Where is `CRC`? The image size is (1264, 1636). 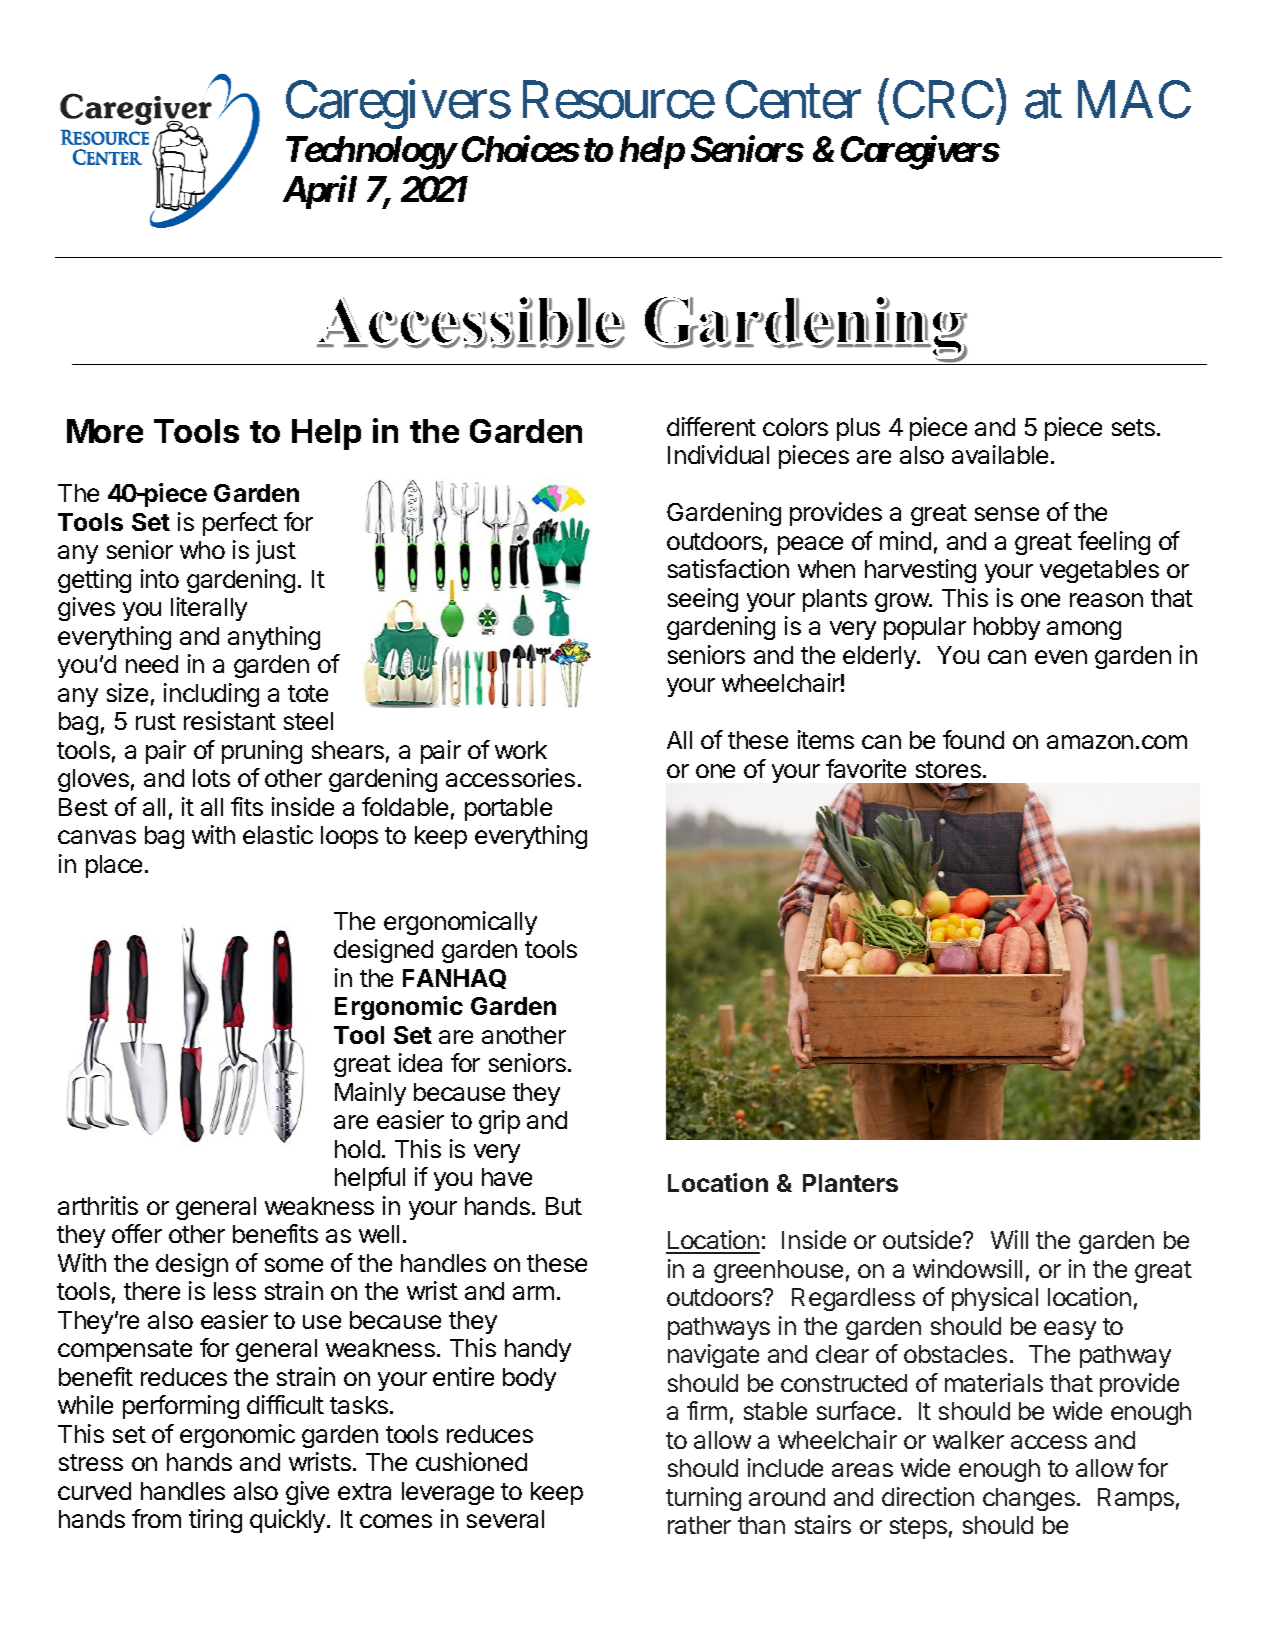 CRC is located at coordinates (943, 100).
